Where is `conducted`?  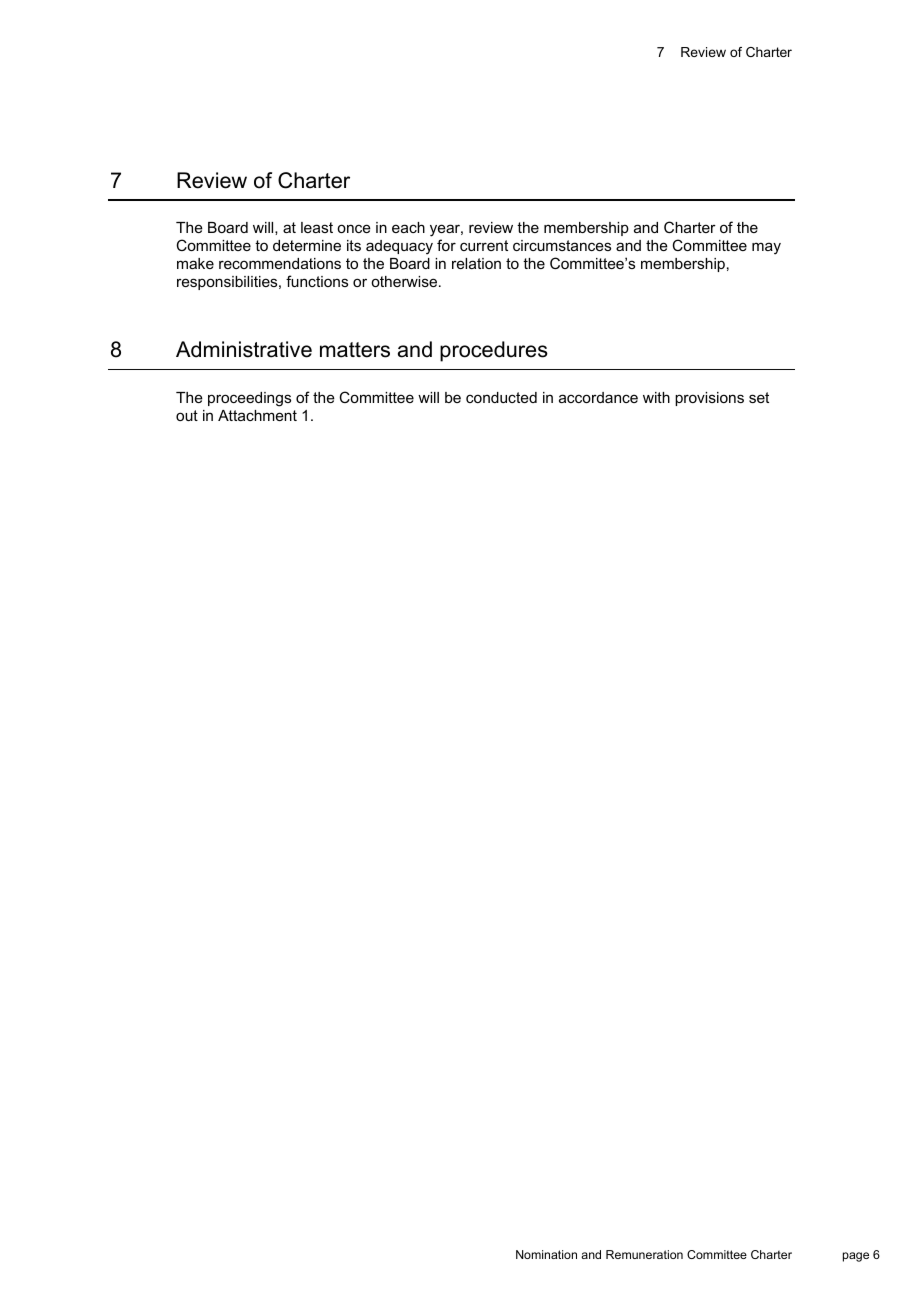
conducted is located at coordinates (501, 397).
